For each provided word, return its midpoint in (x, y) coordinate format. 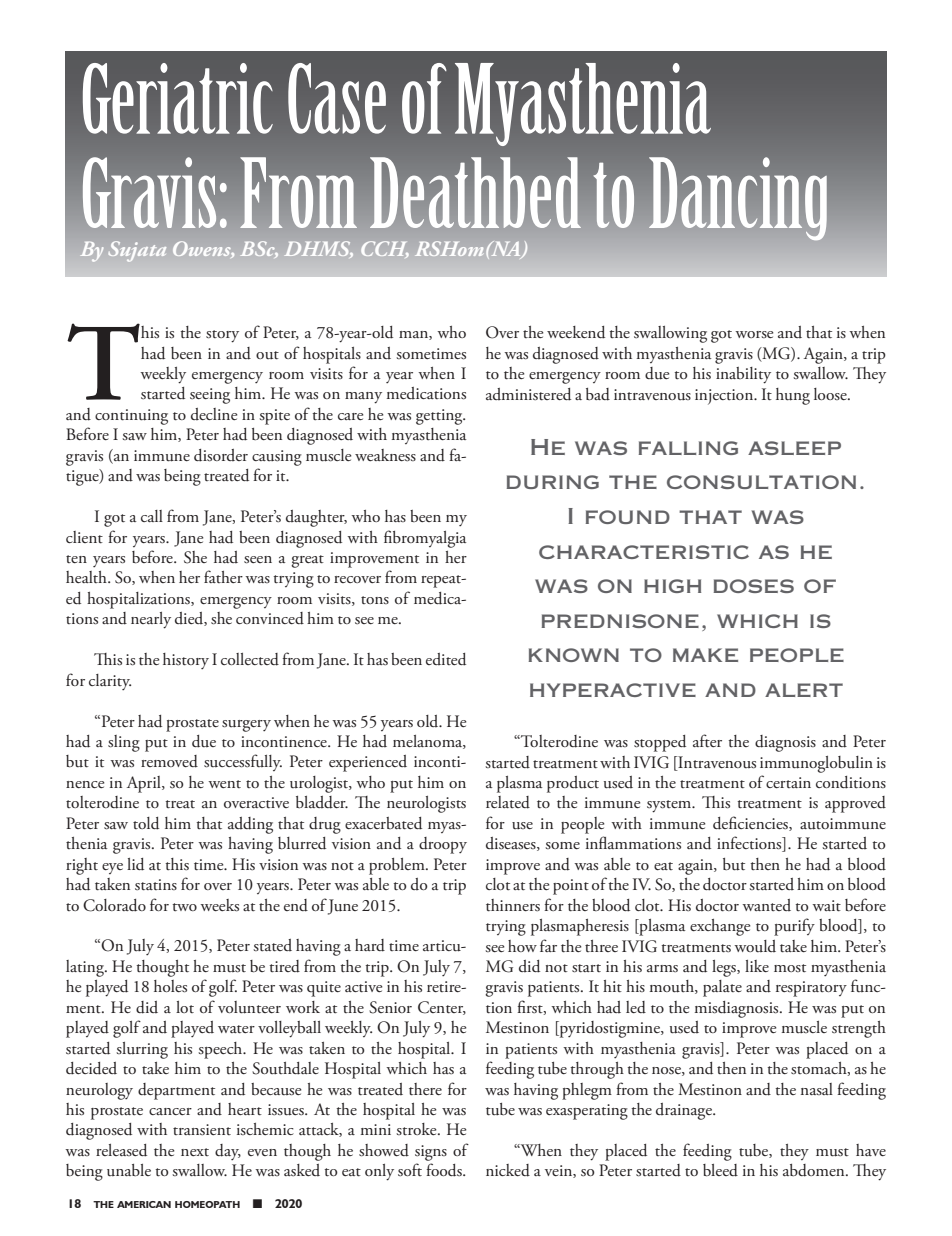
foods (445, 1170)
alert (804, 690)
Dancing (738, 199)
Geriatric (178, 98)
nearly (151, 620)
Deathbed (475, 192)
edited (446, 659)
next (195, 1152)
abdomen (815, 1170)
